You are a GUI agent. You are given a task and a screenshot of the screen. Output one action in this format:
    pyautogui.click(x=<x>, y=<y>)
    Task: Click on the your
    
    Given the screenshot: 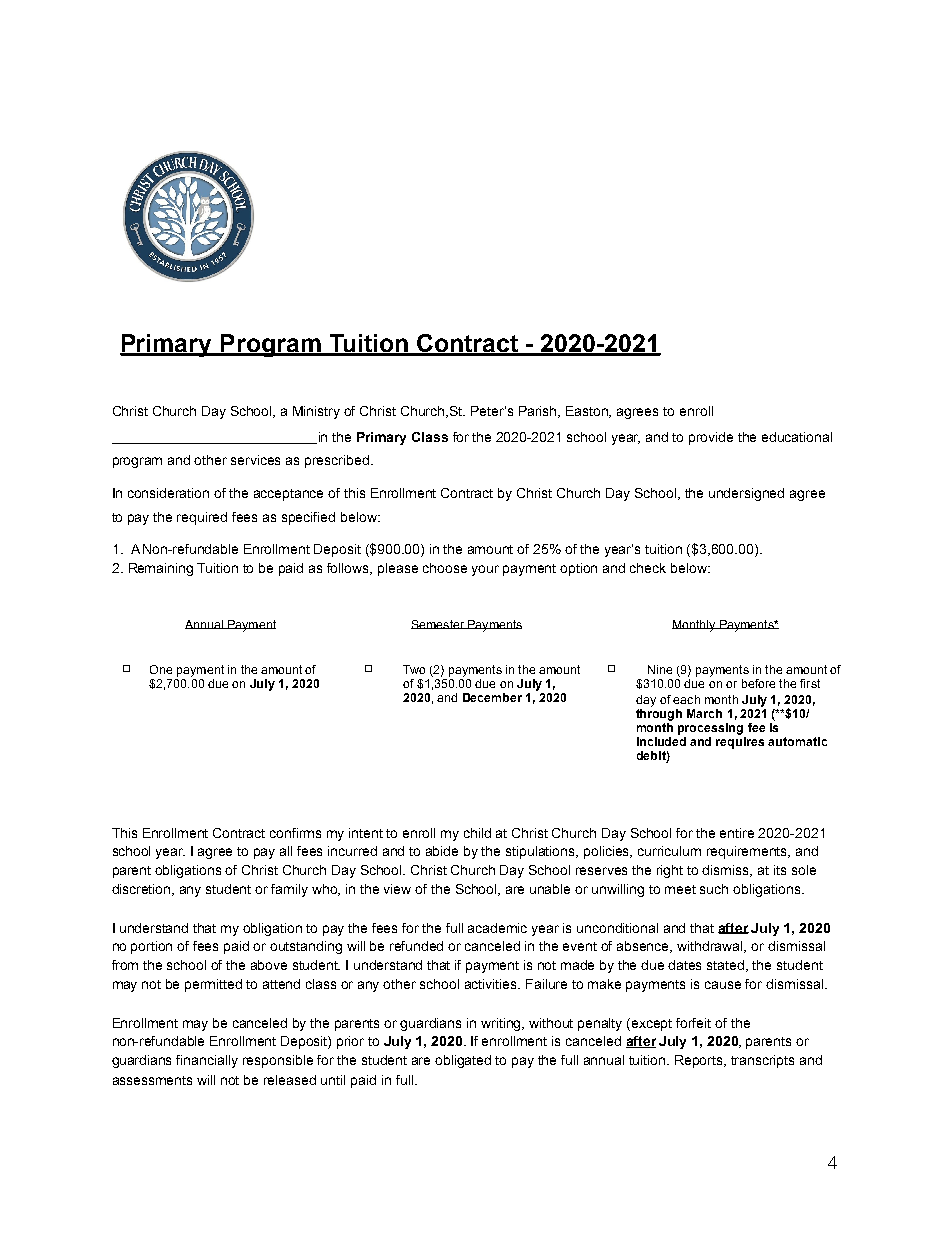 What is the action you would take?
    pyautogui.click(x=485, y=570)
